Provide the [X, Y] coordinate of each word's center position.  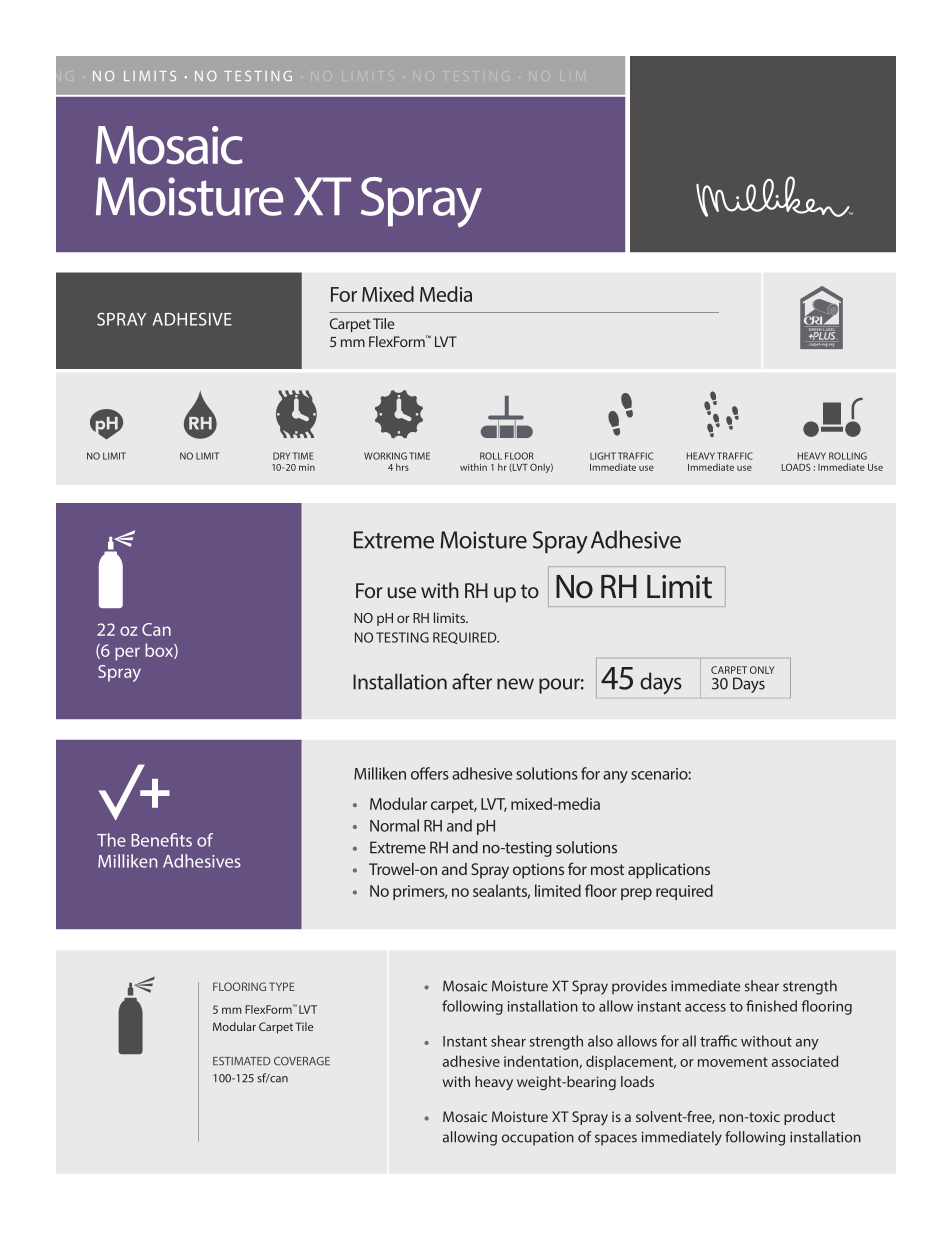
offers [430, 773]
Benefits [161, 840]
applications [669, 871]
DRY [281, 456]
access [705, 1008]
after [472, 681]
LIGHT [603, 456]
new [515, 684]
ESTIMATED [242, 1061]
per [127, 654]
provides [639, 987]
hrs [402, 467]
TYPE [282, 986]
